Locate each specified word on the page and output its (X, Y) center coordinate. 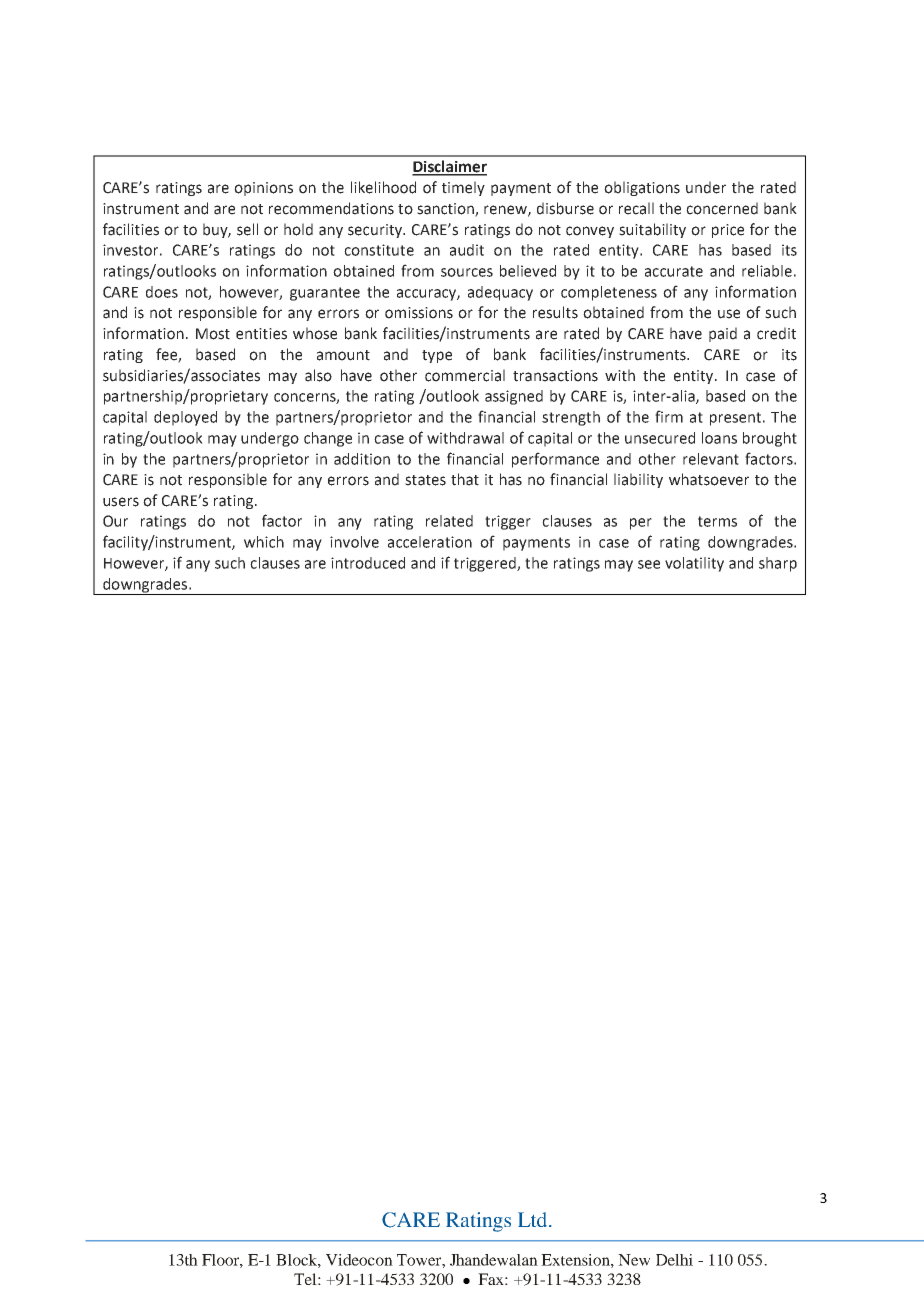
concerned (722, 208)
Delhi (674, 1260)
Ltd (534, 1219)
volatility (694, 564)
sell (247, 229)
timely (463, 188)
